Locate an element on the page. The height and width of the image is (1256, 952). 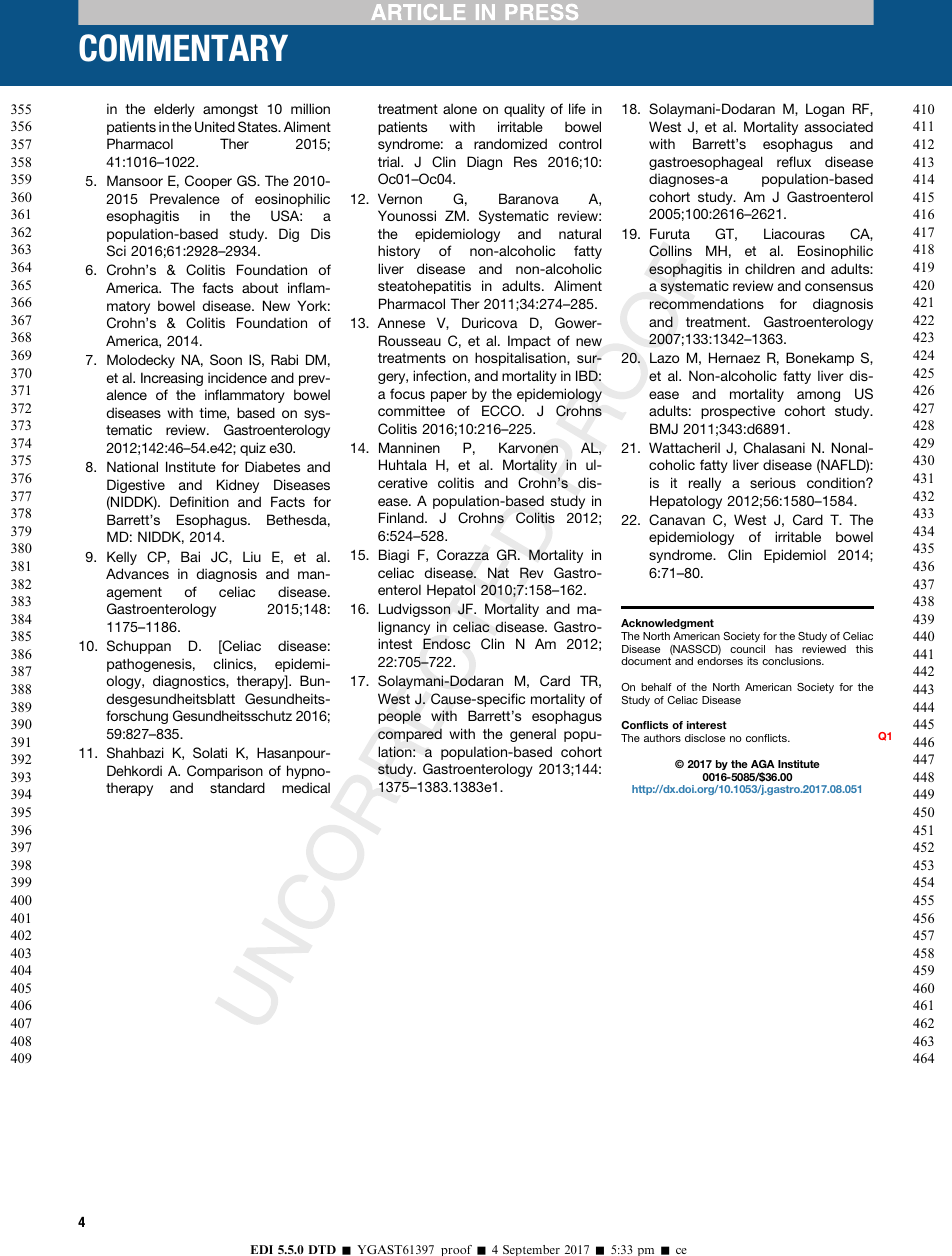
prospective is located at coordinates (738, 412).
